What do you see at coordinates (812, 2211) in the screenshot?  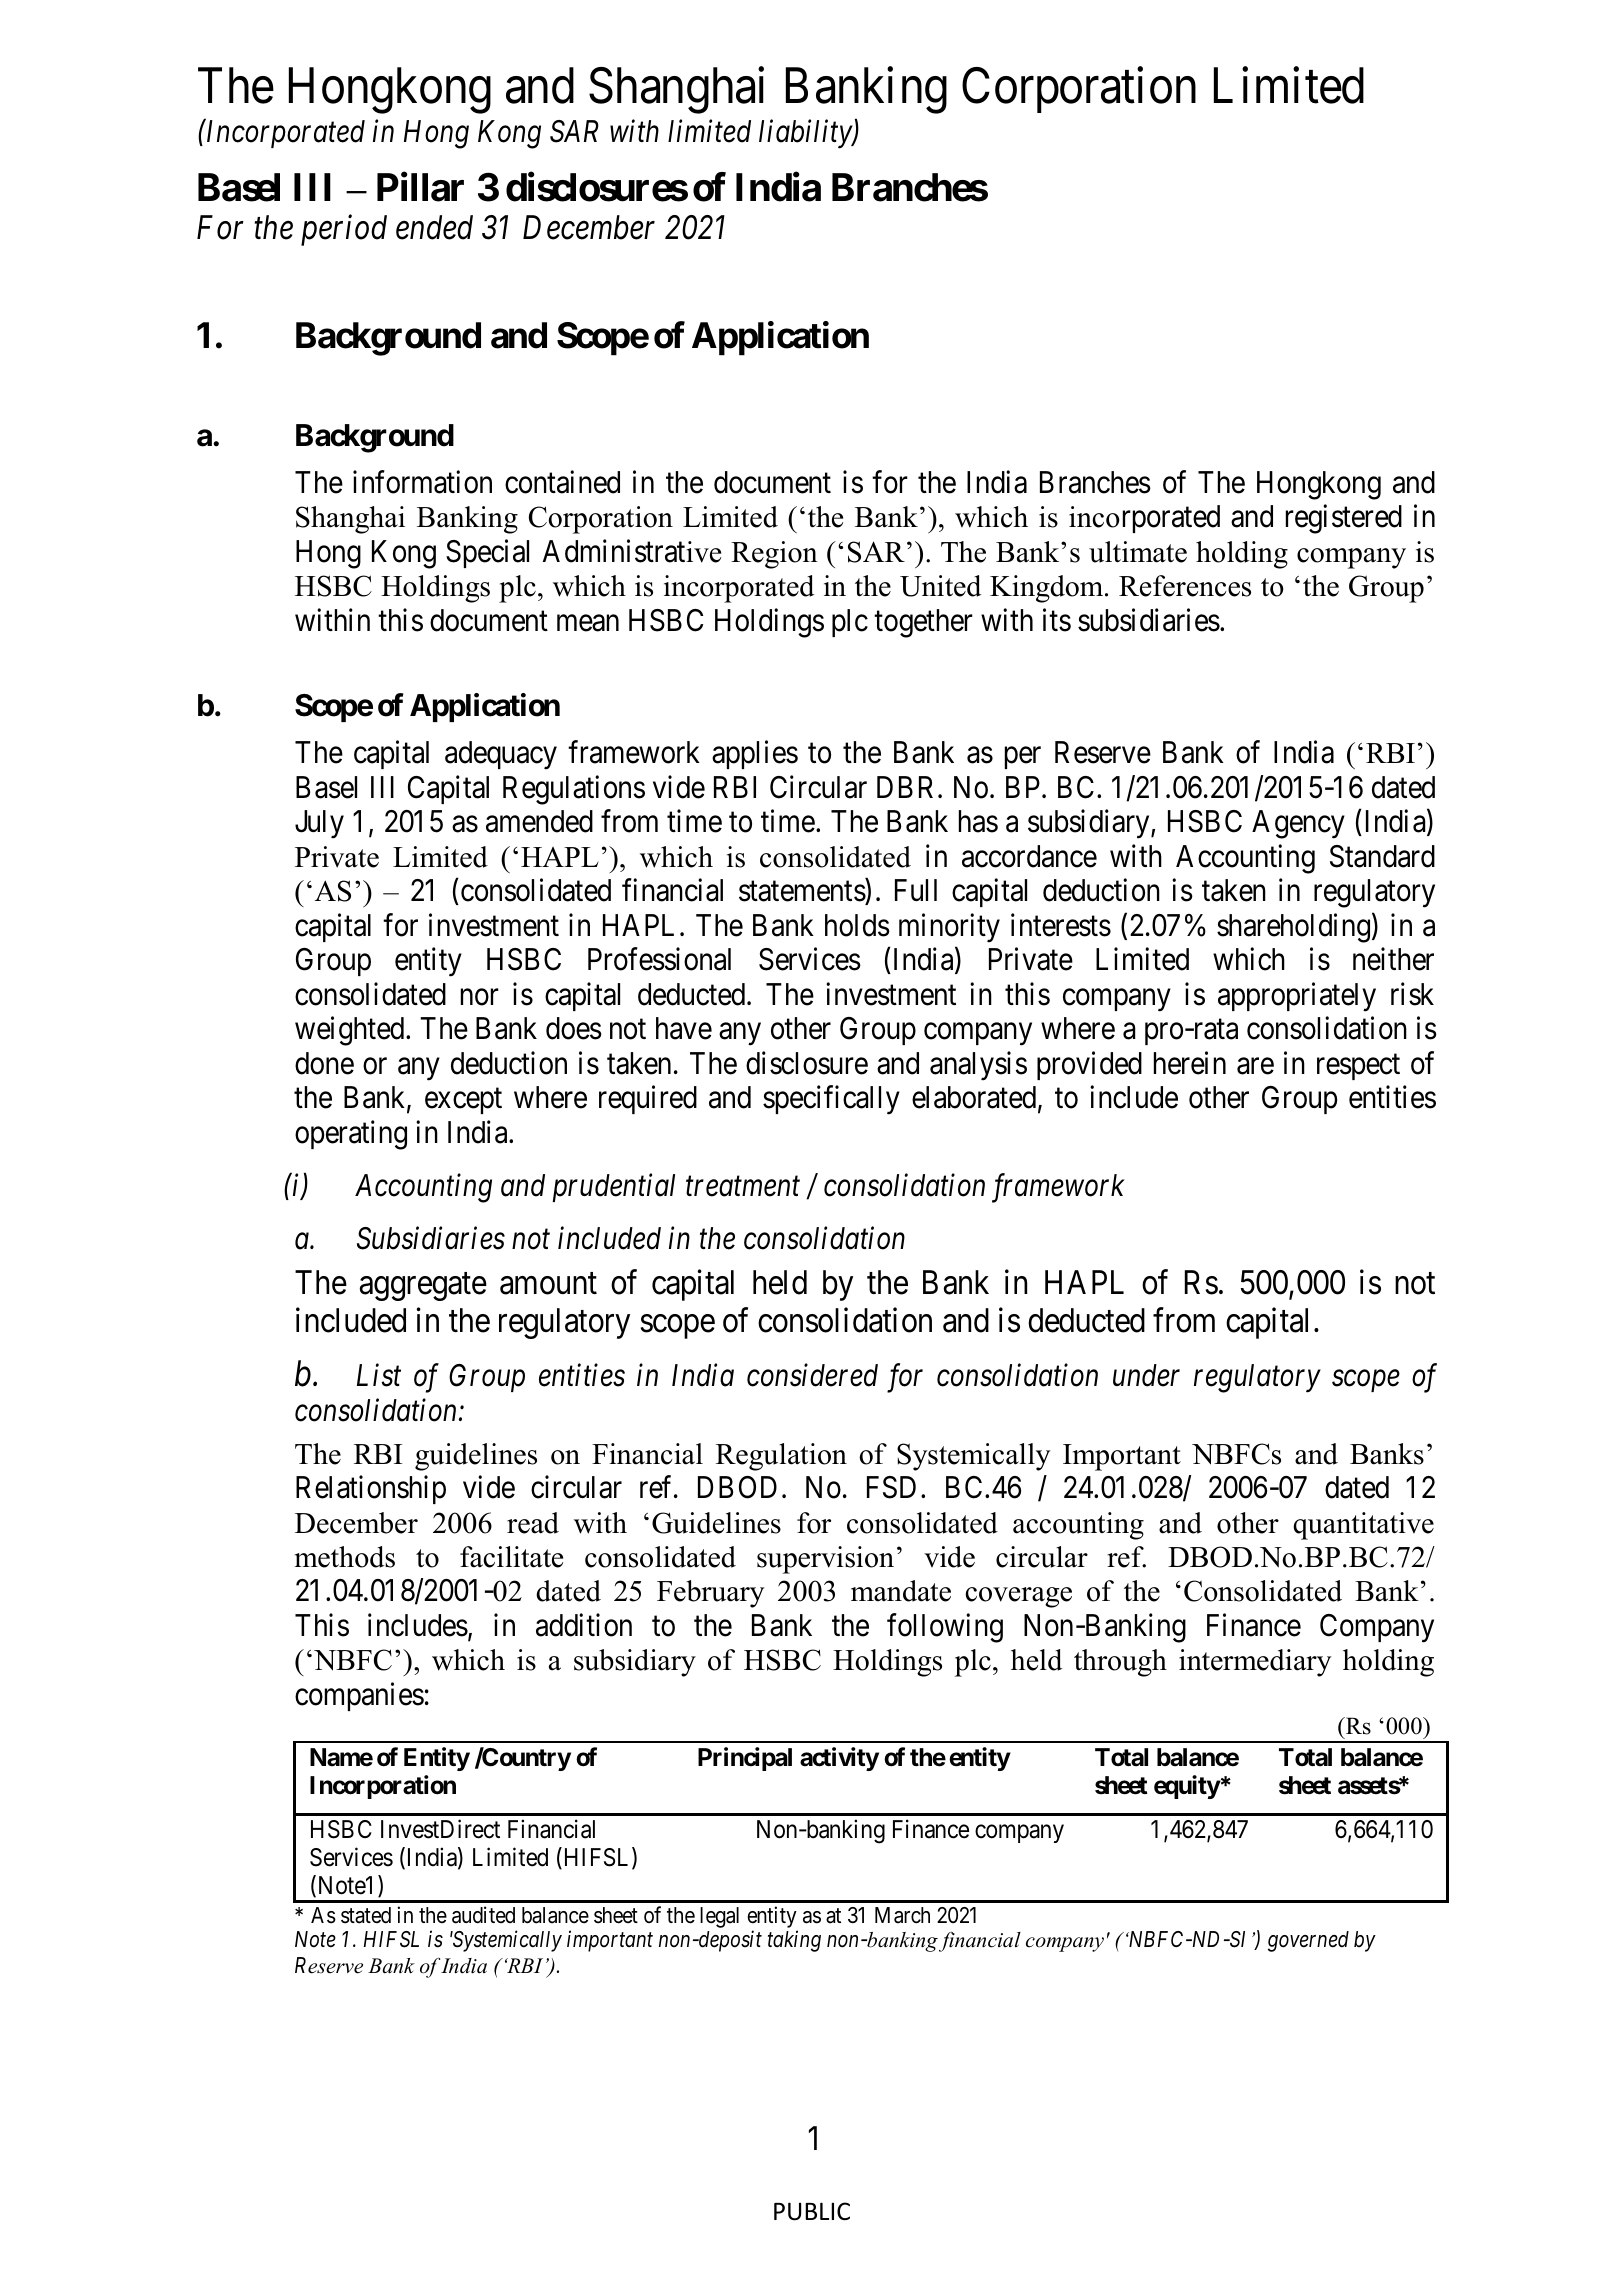 I see `PUBLIC` at bounding box center [812, 2211].
